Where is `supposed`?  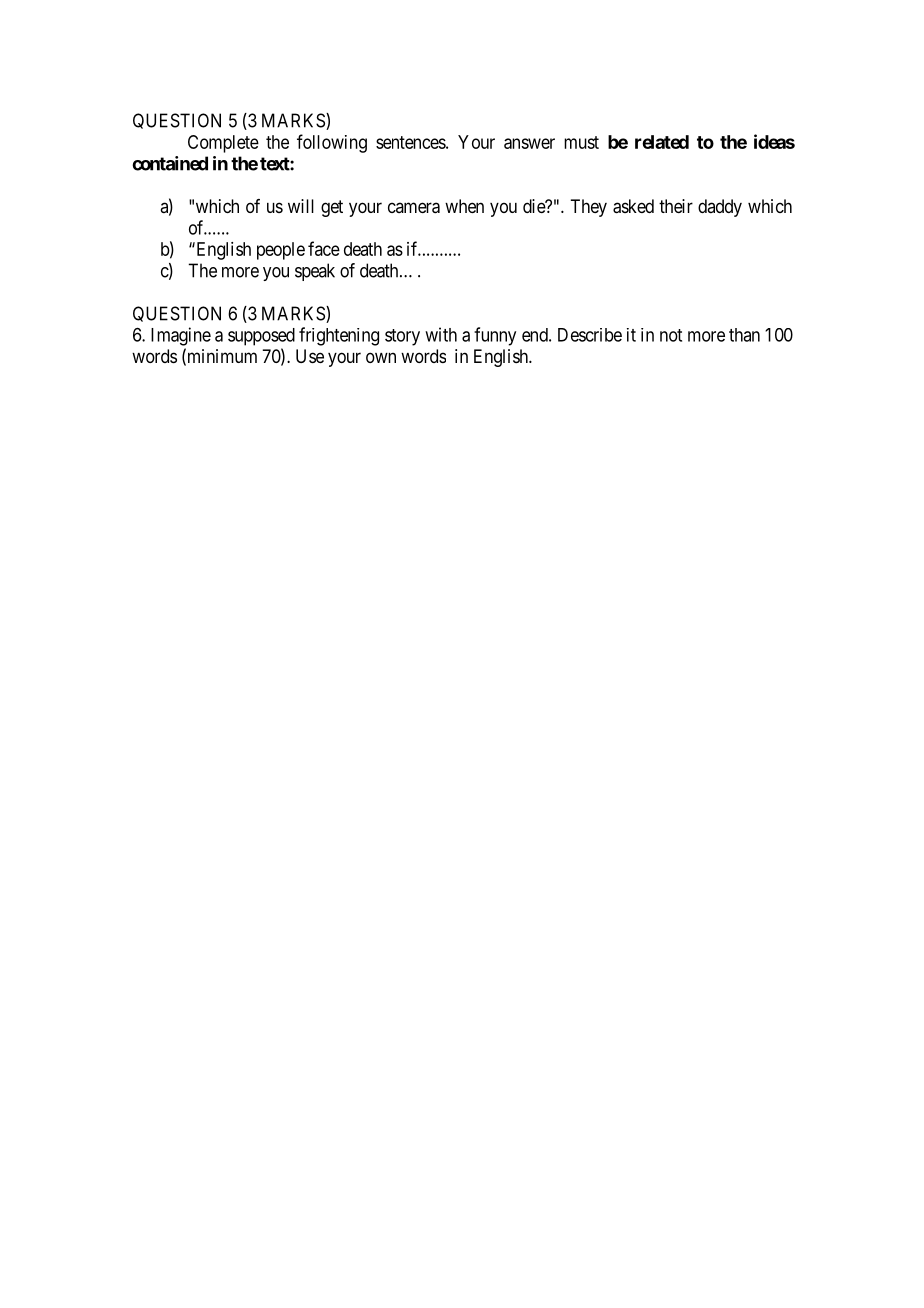
supposed is located at coordinates (261, 337).
